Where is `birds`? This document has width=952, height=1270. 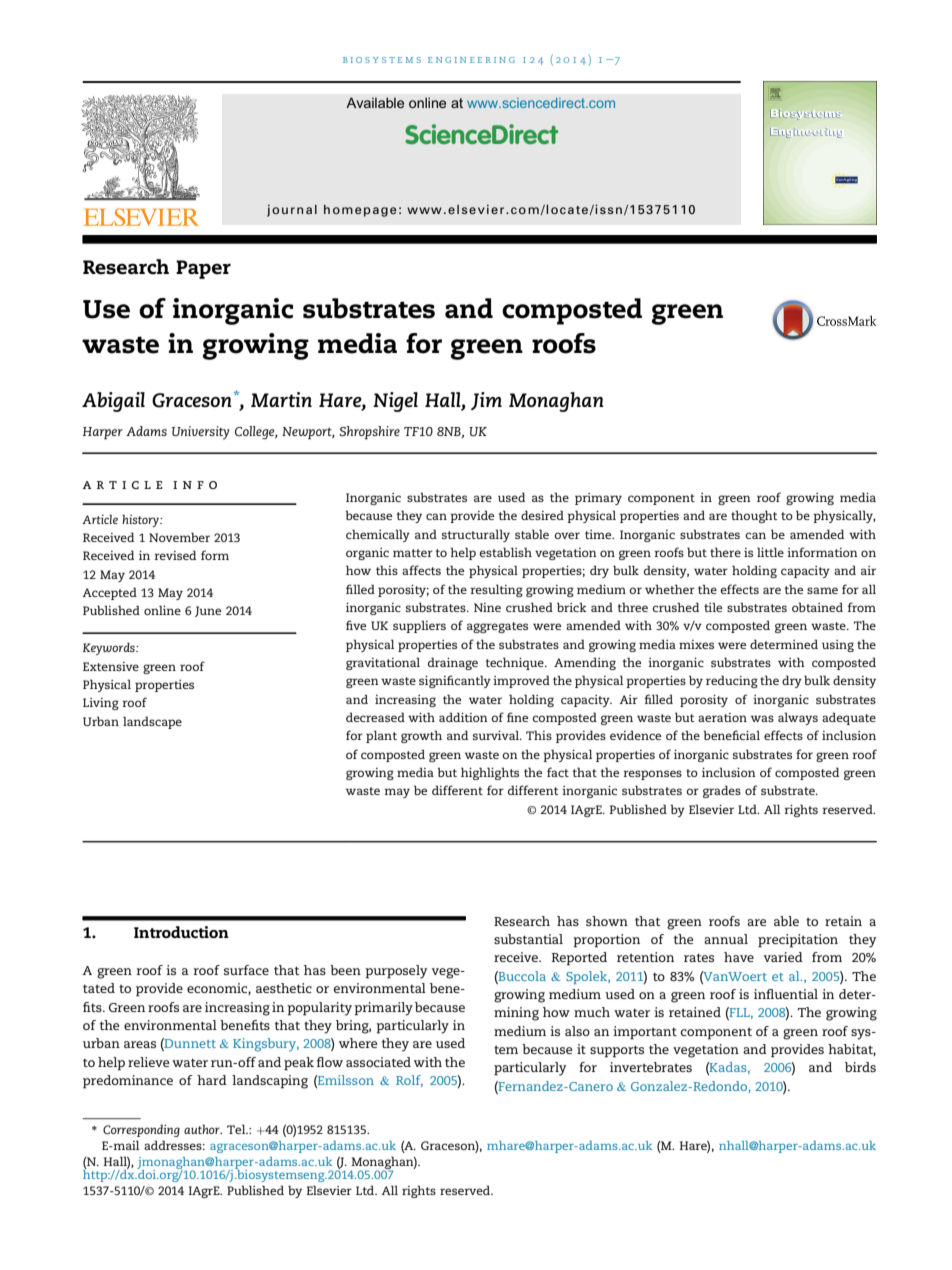
birds is located at coordinates (860, 1067).
